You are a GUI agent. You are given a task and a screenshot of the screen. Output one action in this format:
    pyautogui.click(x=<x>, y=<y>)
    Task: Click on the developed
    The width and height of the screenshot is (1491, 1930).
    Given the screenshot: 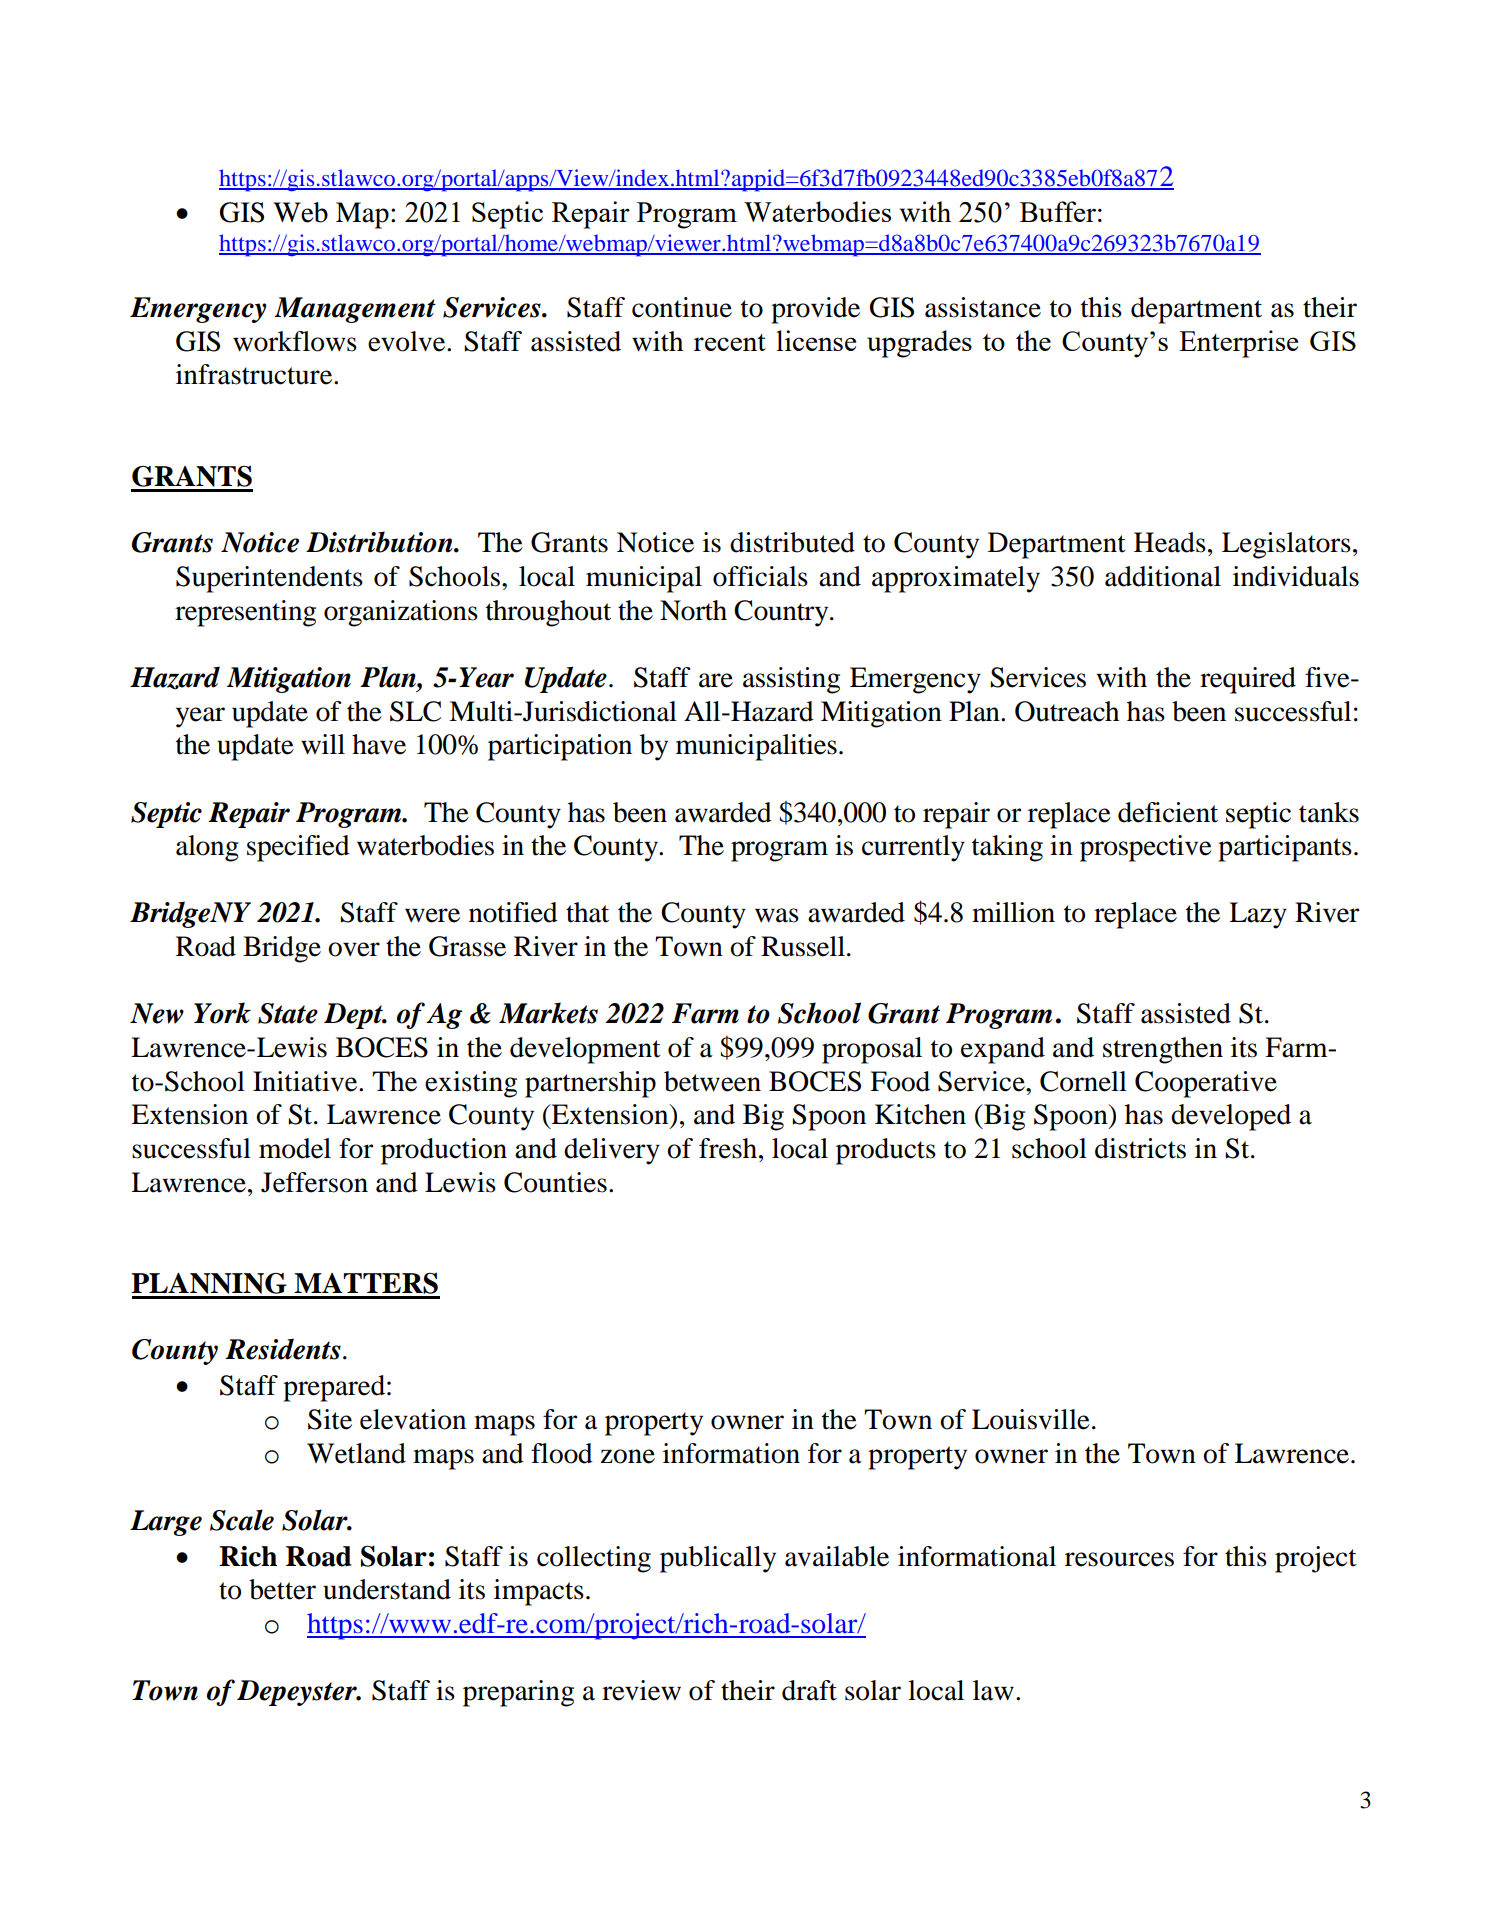 What is the action you would take?
    pyautogui.click(x=1231, y=1117)
